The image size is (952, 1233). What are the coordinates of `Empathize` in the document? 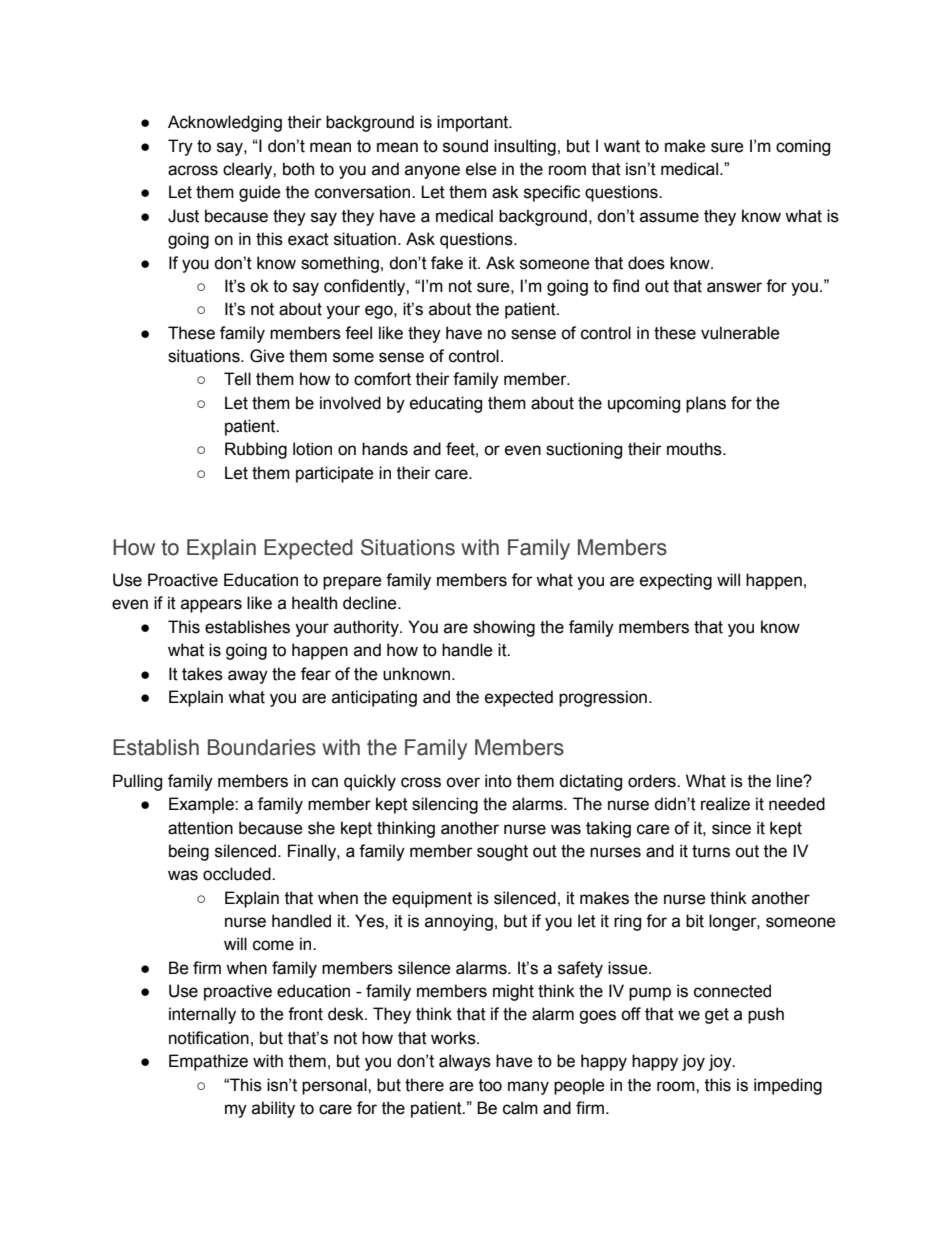 It's located at (208, 1062).
